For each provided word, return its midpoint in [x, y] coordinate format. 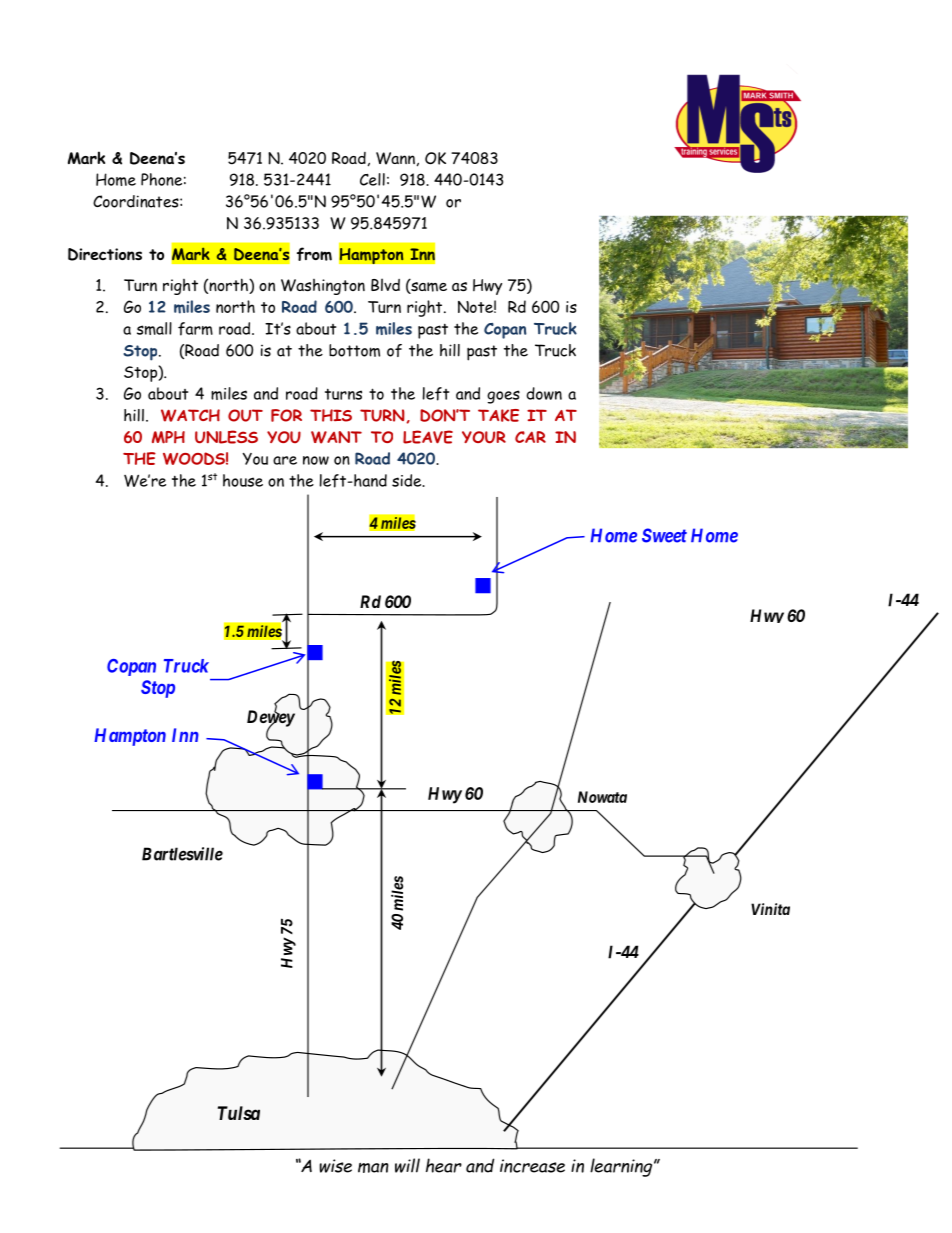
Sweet [664, 535]
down [544, 393]
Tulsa [239, 1113]
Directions [105, 254]
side [408, 480]
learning [622, 1167]
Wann [395, 158]
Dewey [271, 719]
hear [444, 1165]
